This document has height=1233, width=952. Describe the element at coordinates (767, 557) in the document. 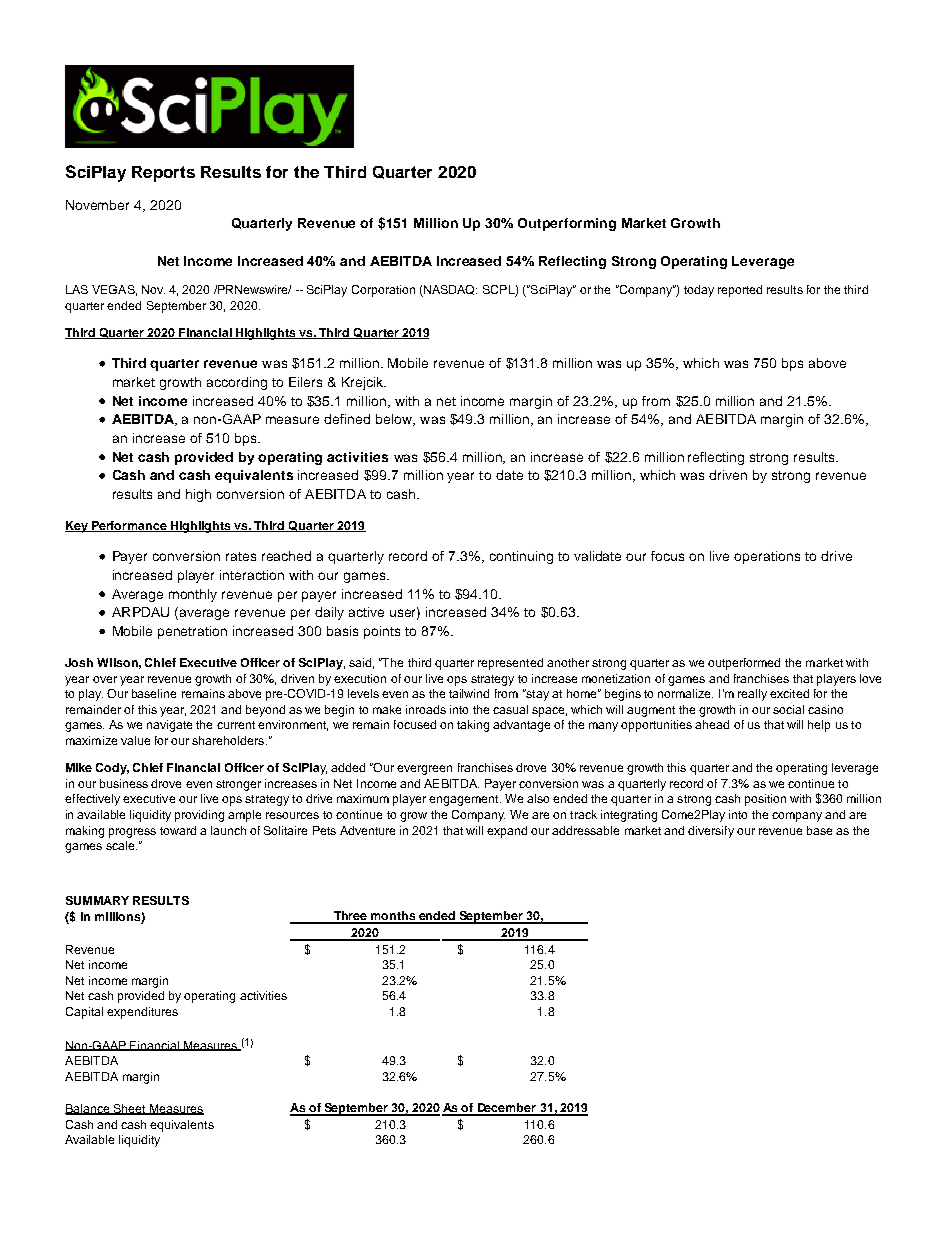

I see `operations` at that location.
